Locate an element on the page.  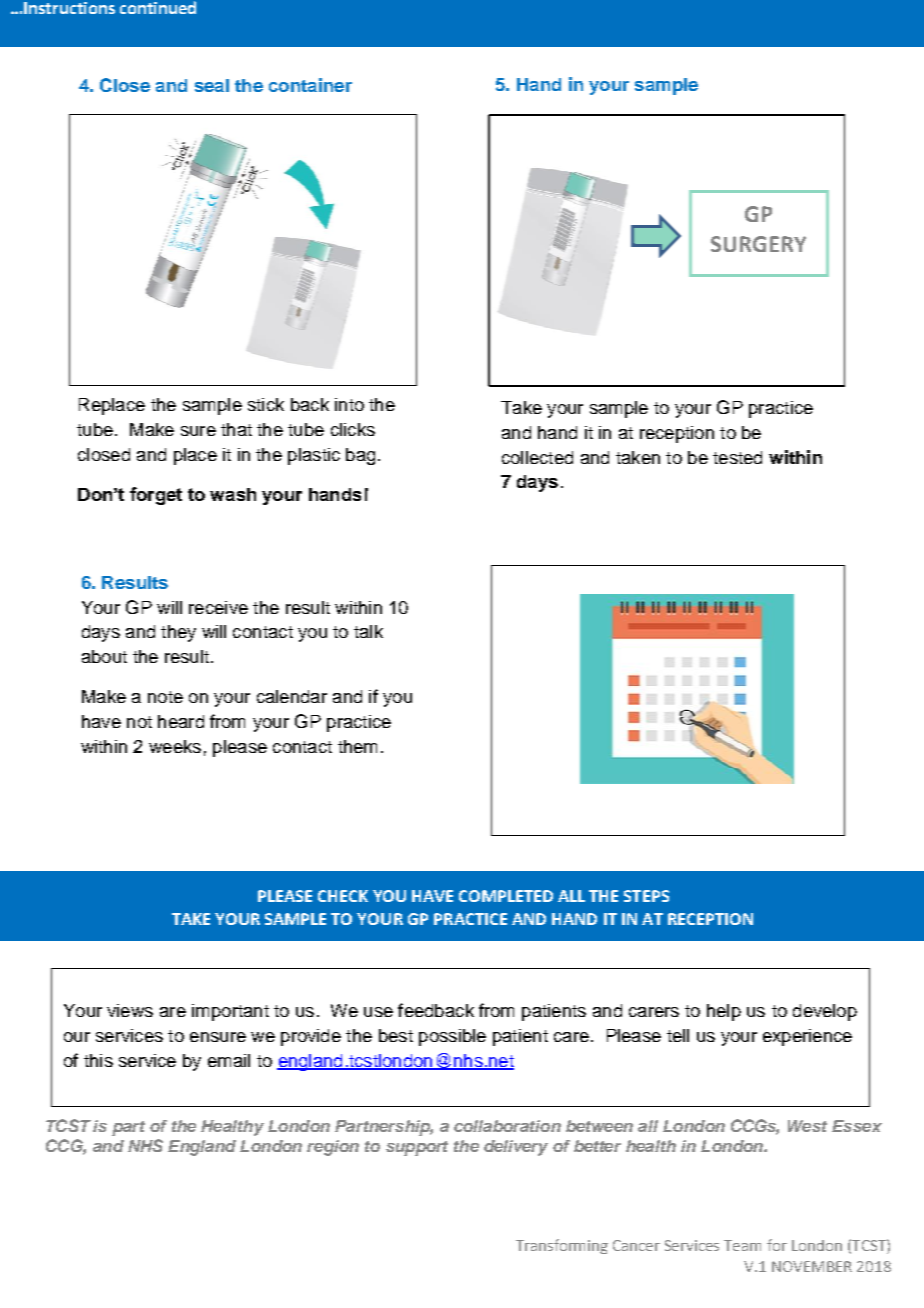
collected is located at coordinates (537, 457).
